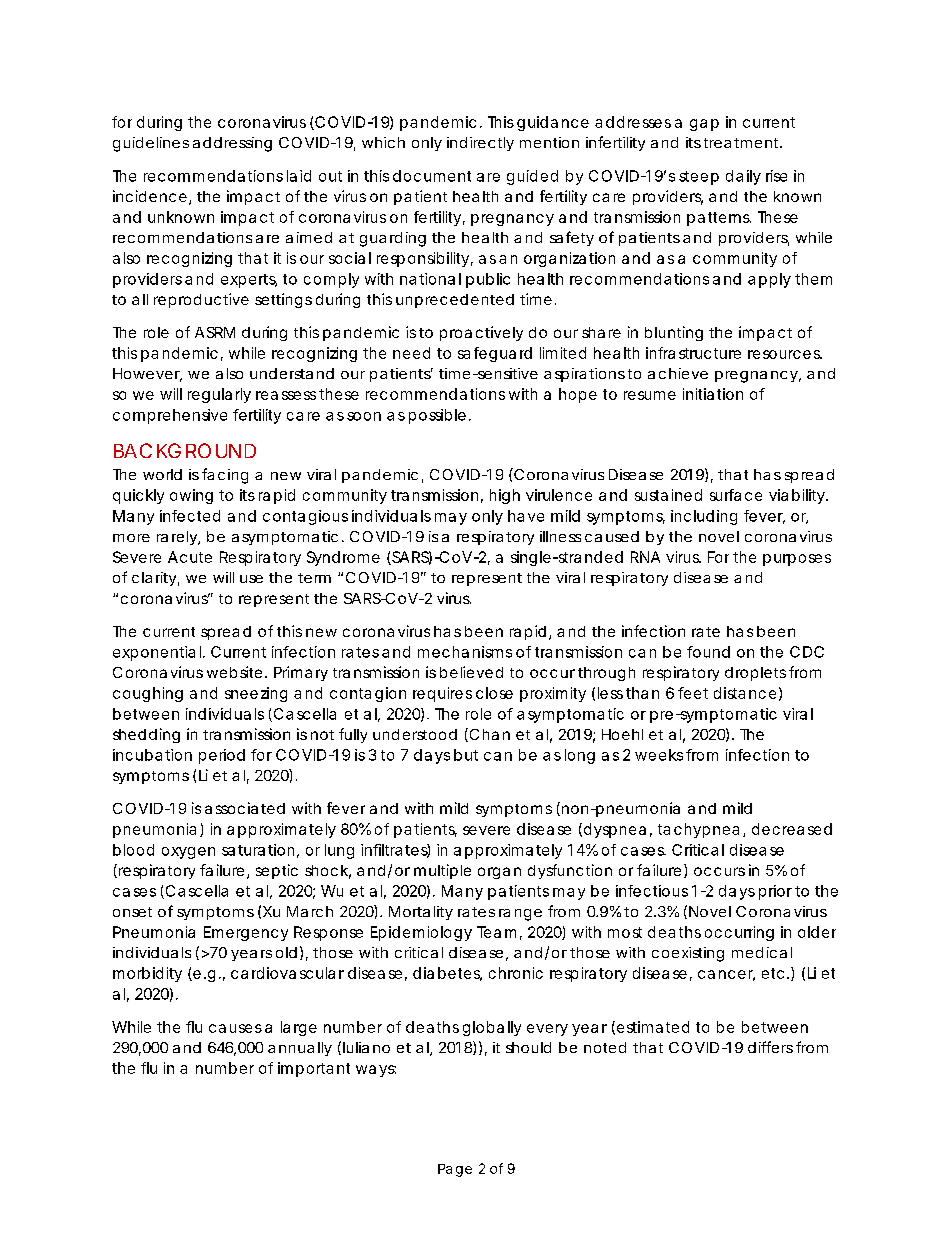  What do you see at coordinates (455, 1170) in the screenshot?
I see `Page` at bounding box center [455, 1170].
